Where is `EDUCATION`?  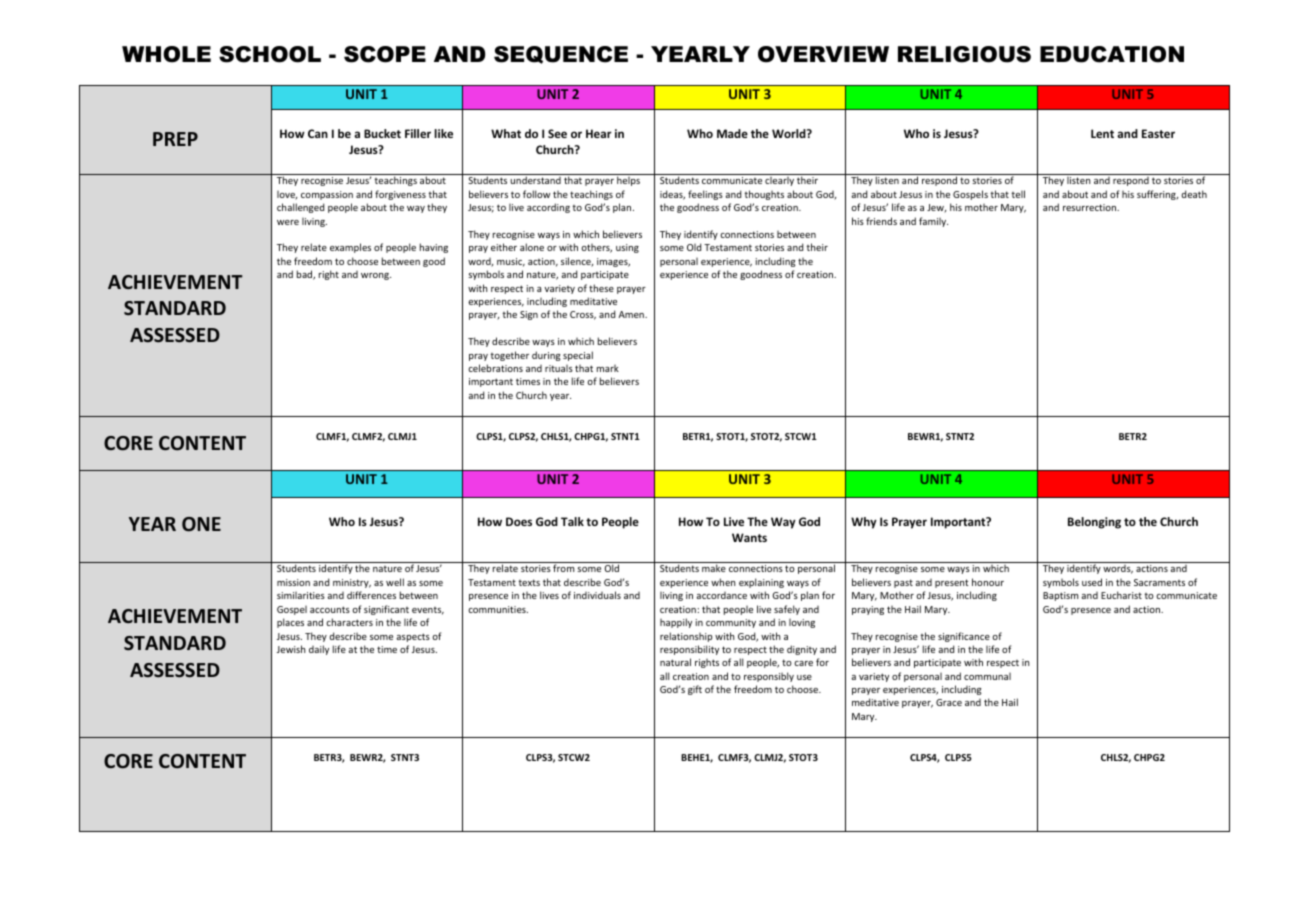
EDUCATION is located at coordinates (1112, 54).
